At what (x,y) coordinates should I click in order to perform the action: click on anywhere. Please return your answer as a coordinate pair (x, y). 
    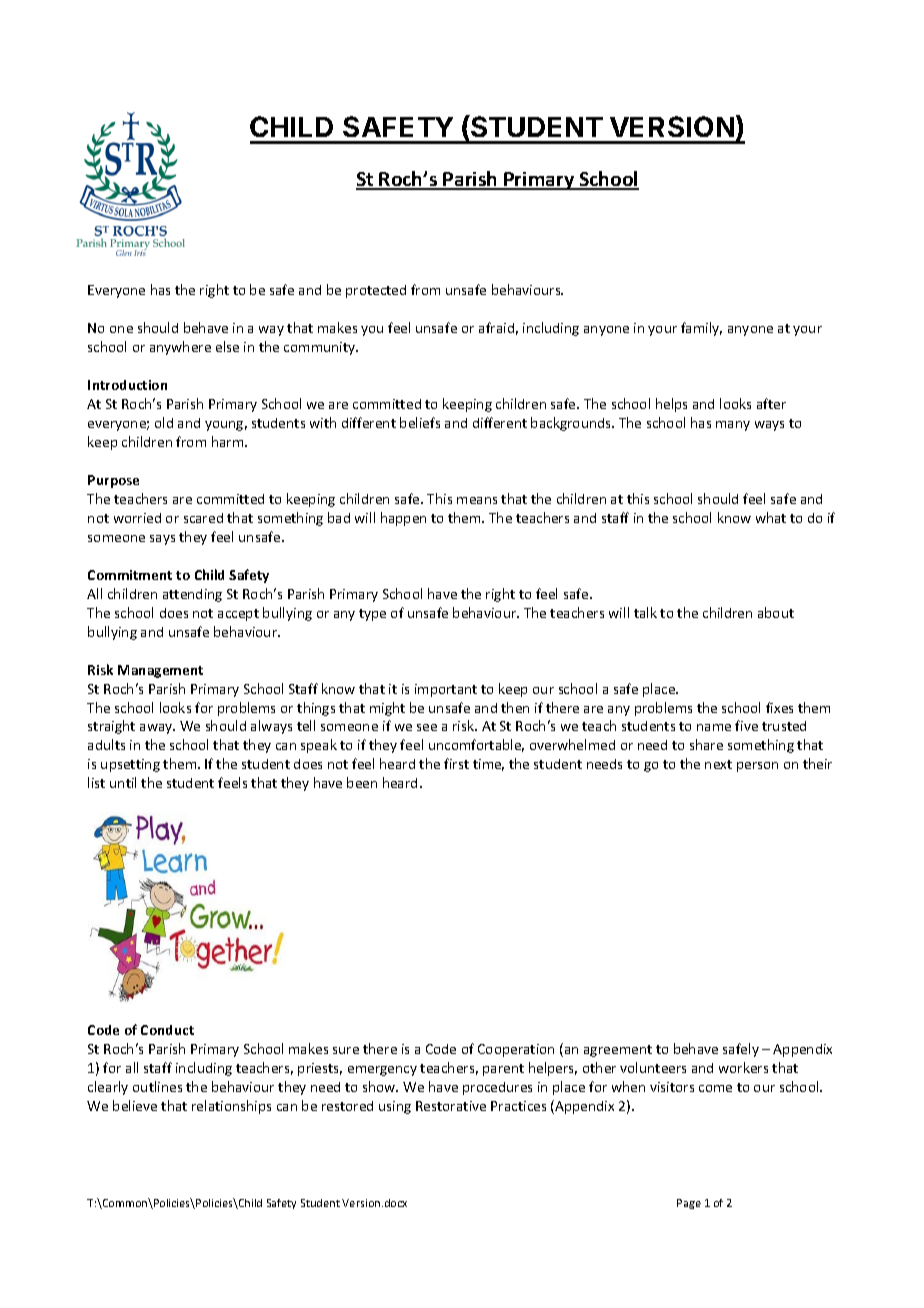
    Looking at the image, I should click on (180, 348).
